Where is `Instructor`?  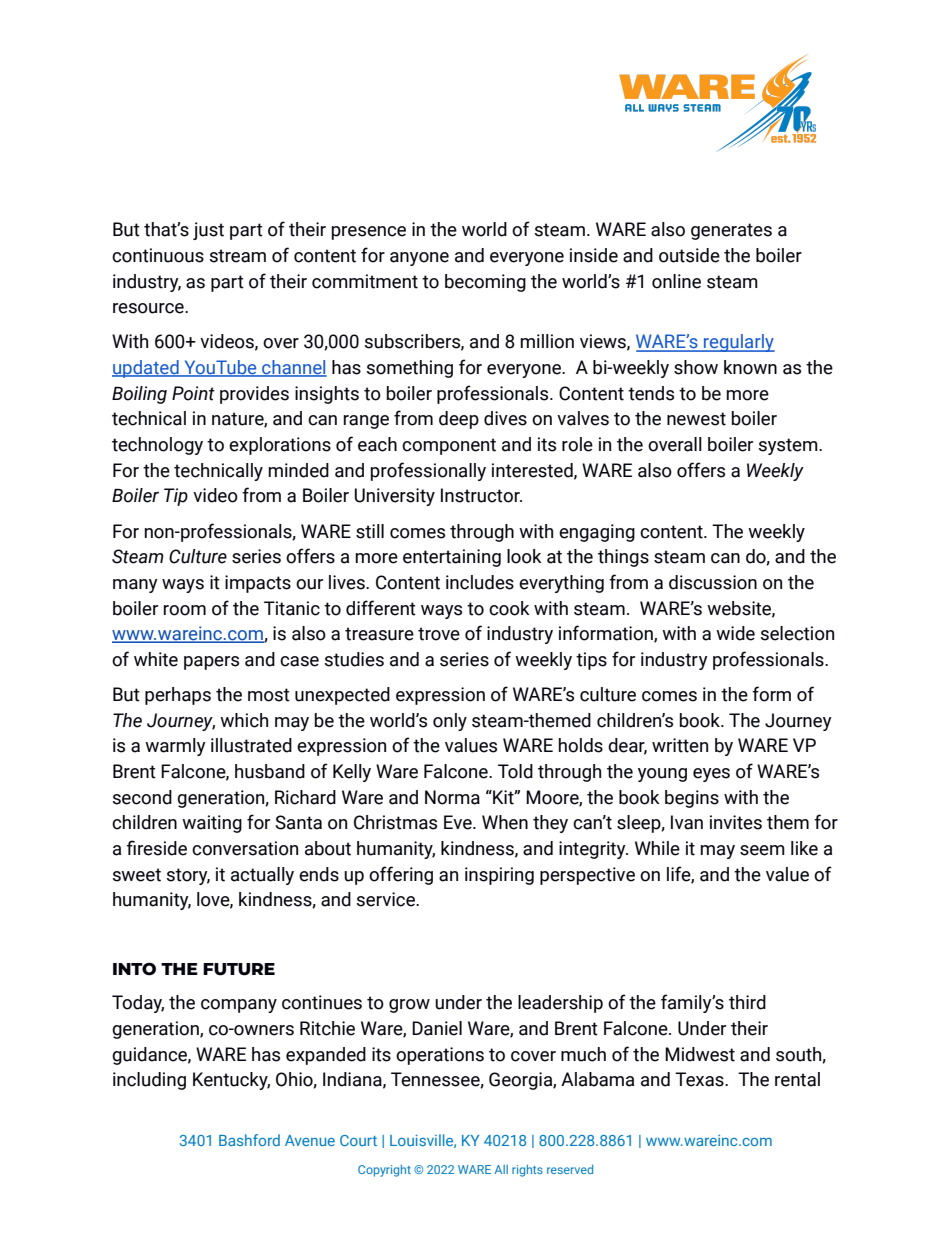
Instructor is located at coordinates (481, 495).
